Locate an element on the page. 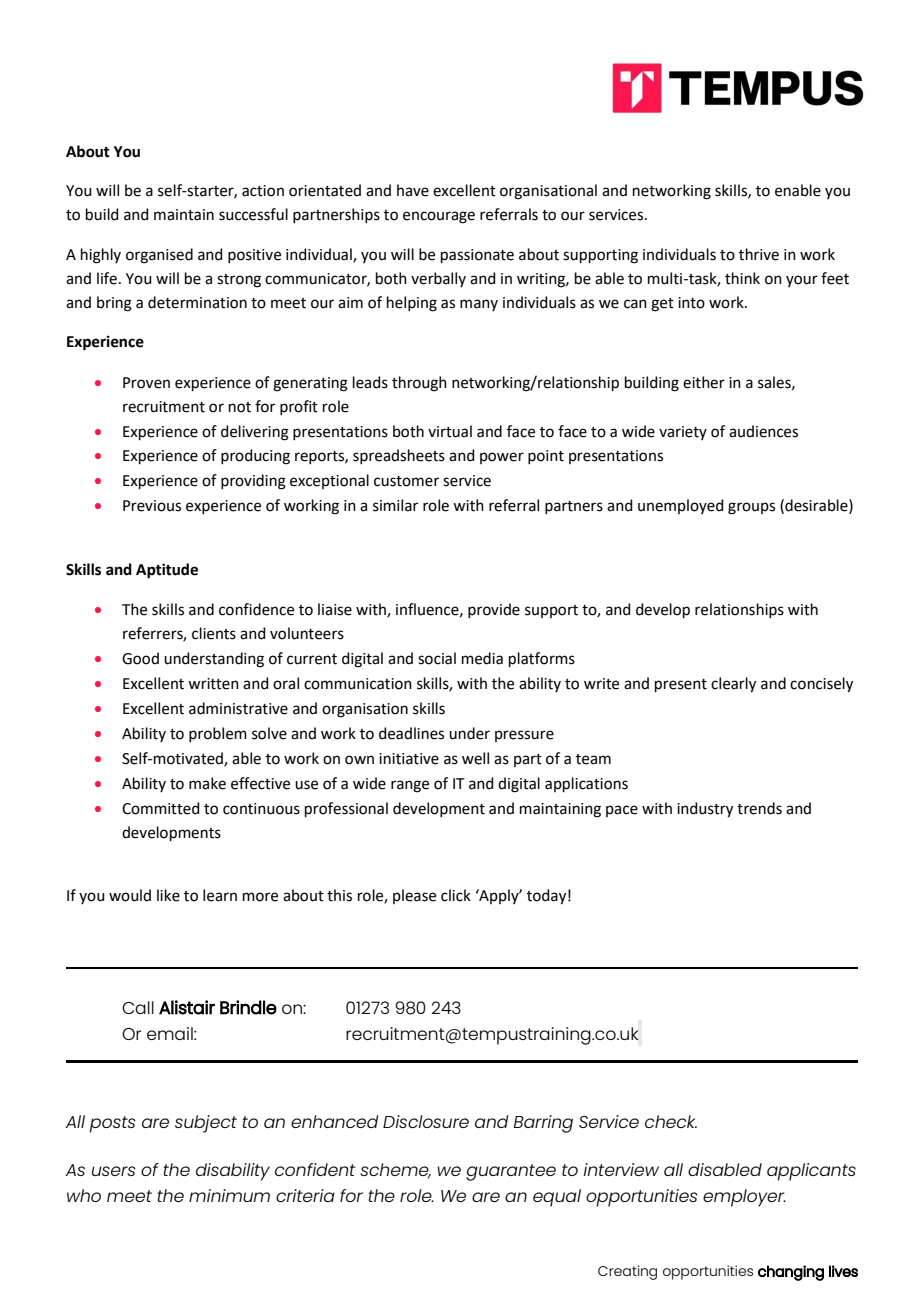 The height and width of the document is (1308, 924). organised is located at coordinates (159, 256).
